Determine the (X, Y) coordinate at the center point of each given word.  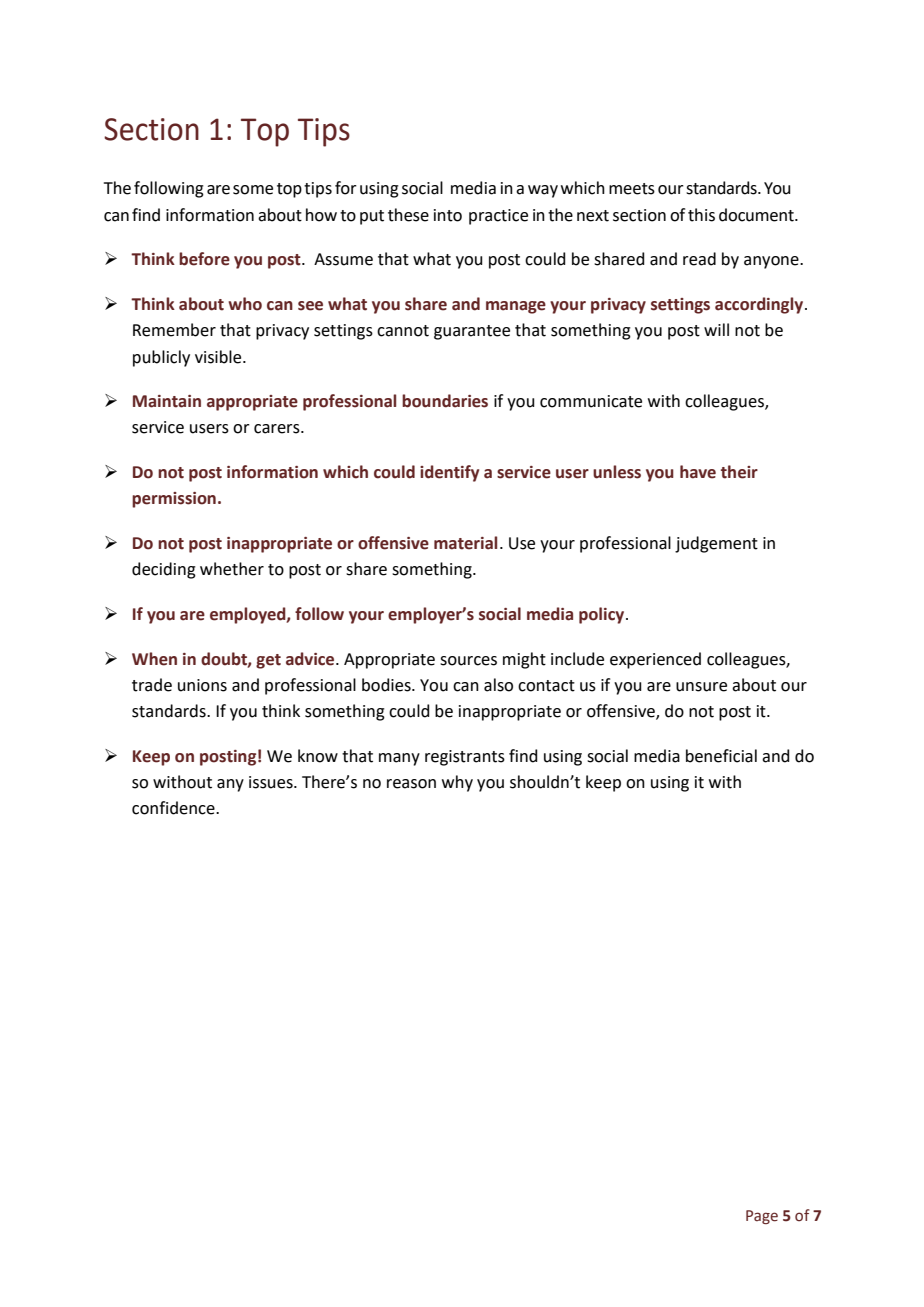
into (448, 215)
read (699, 259)
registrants (465, 758)
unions (202, 685)
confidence (174, 808)
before (204, 259)
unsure (701, 687)
